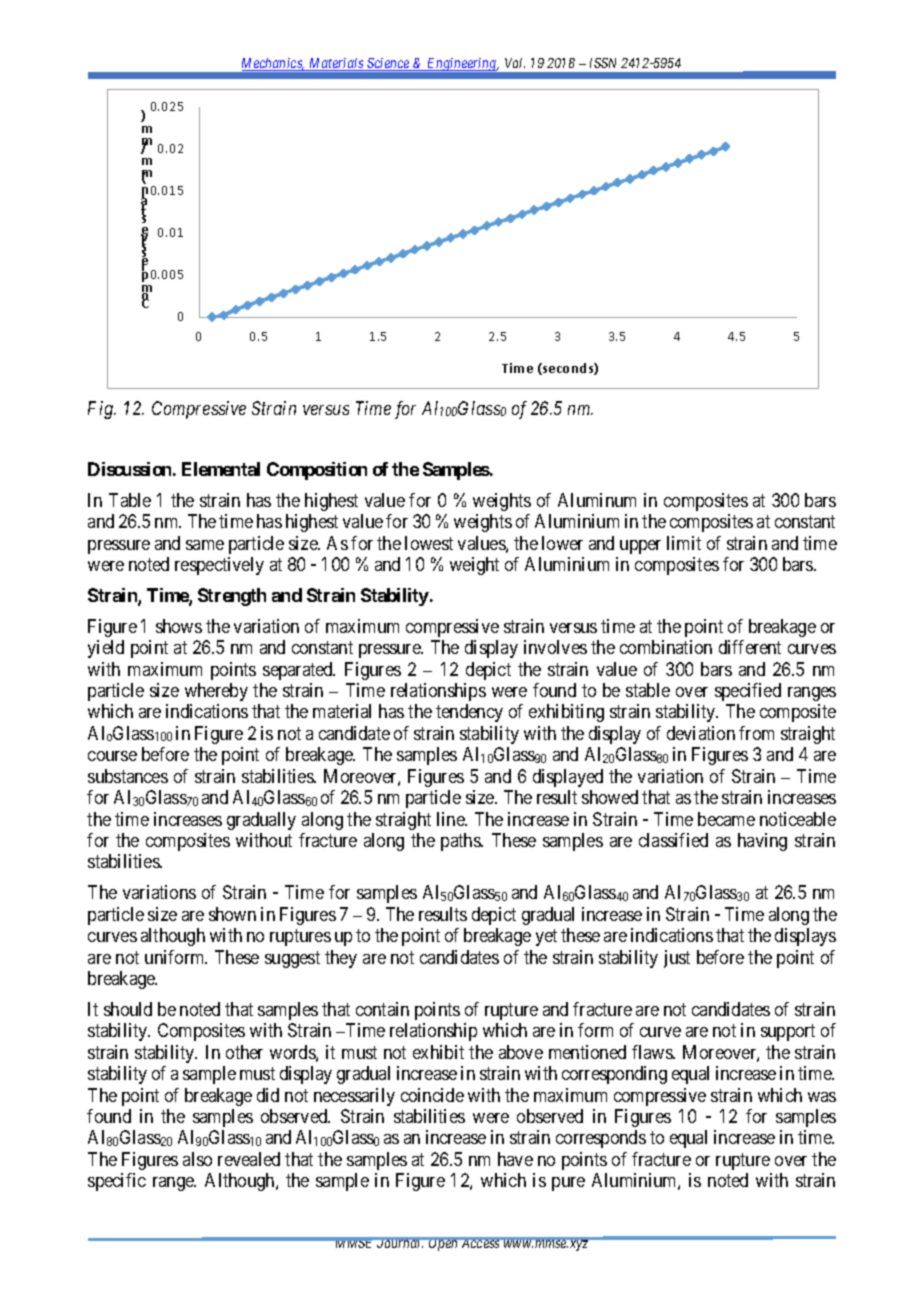 Image resolution: width=924 pixels, height=1308 pixels. Describe the element at coordinates (197, 1159) in the screenshot. I see `also` at that location.
